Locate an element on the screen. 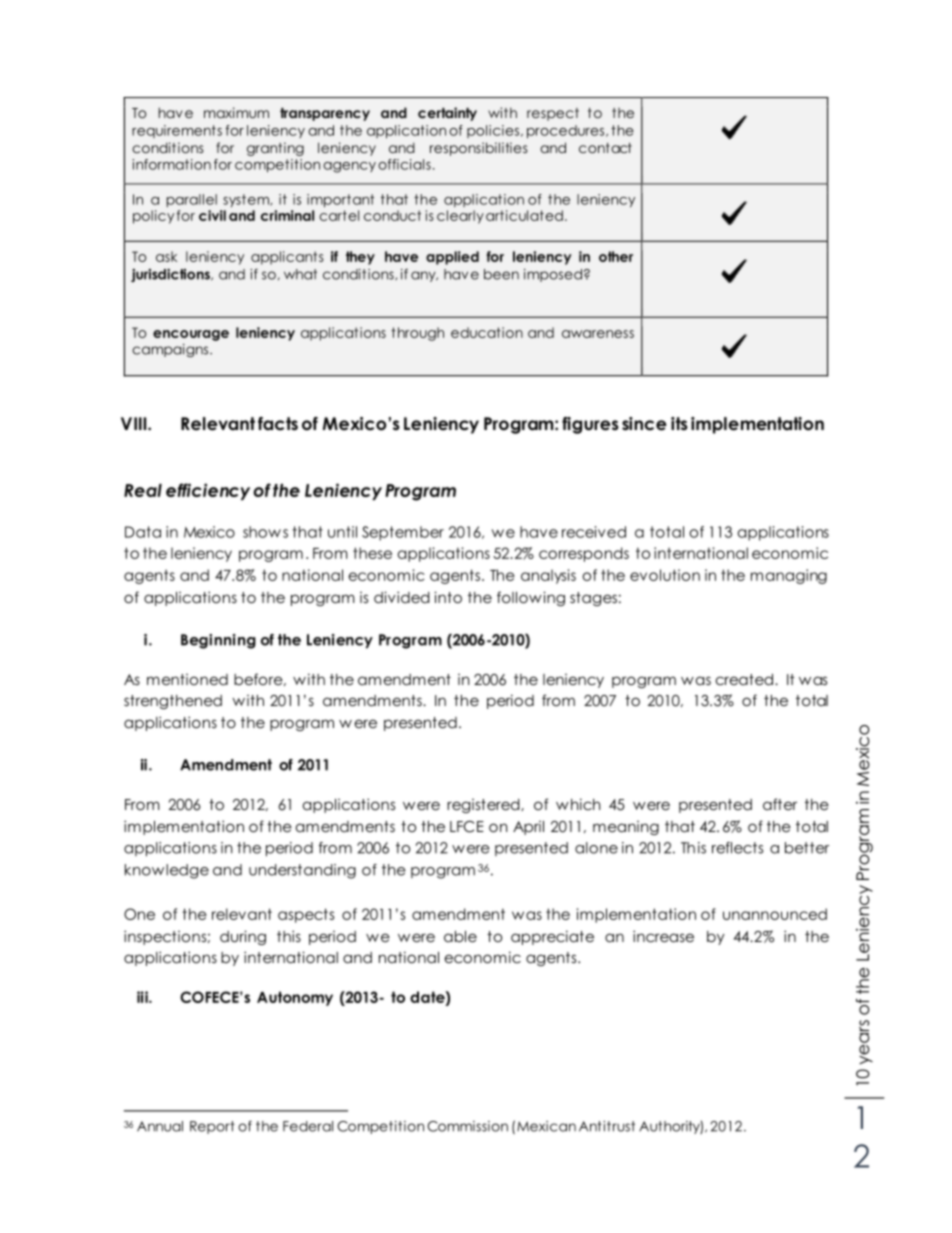 The height and width of the screenshot is (1233, 952). responsibilities is located at coordinates (479, 149).
